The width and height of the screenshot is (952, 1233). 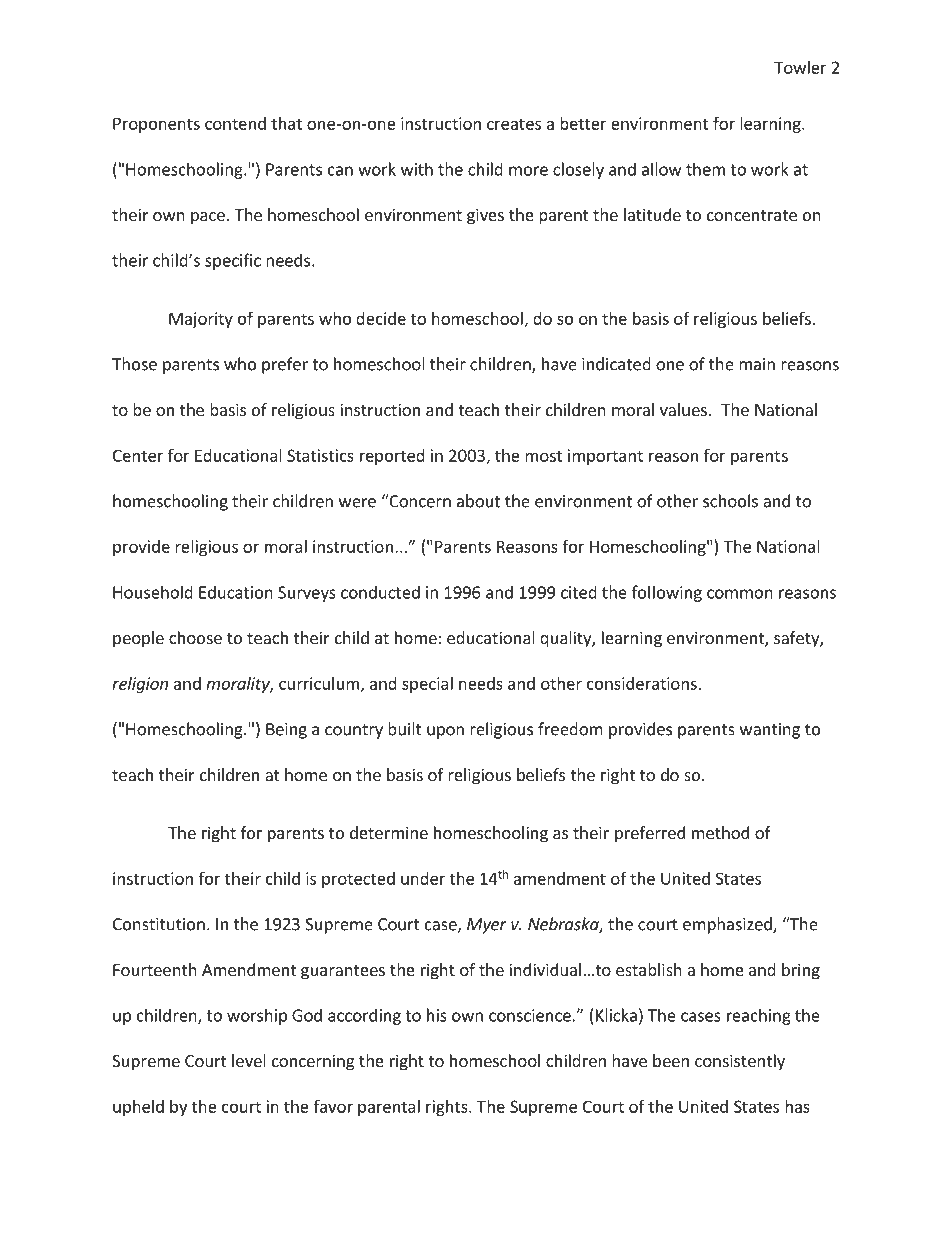 I want to click on with, so click(x=417, y=169).
